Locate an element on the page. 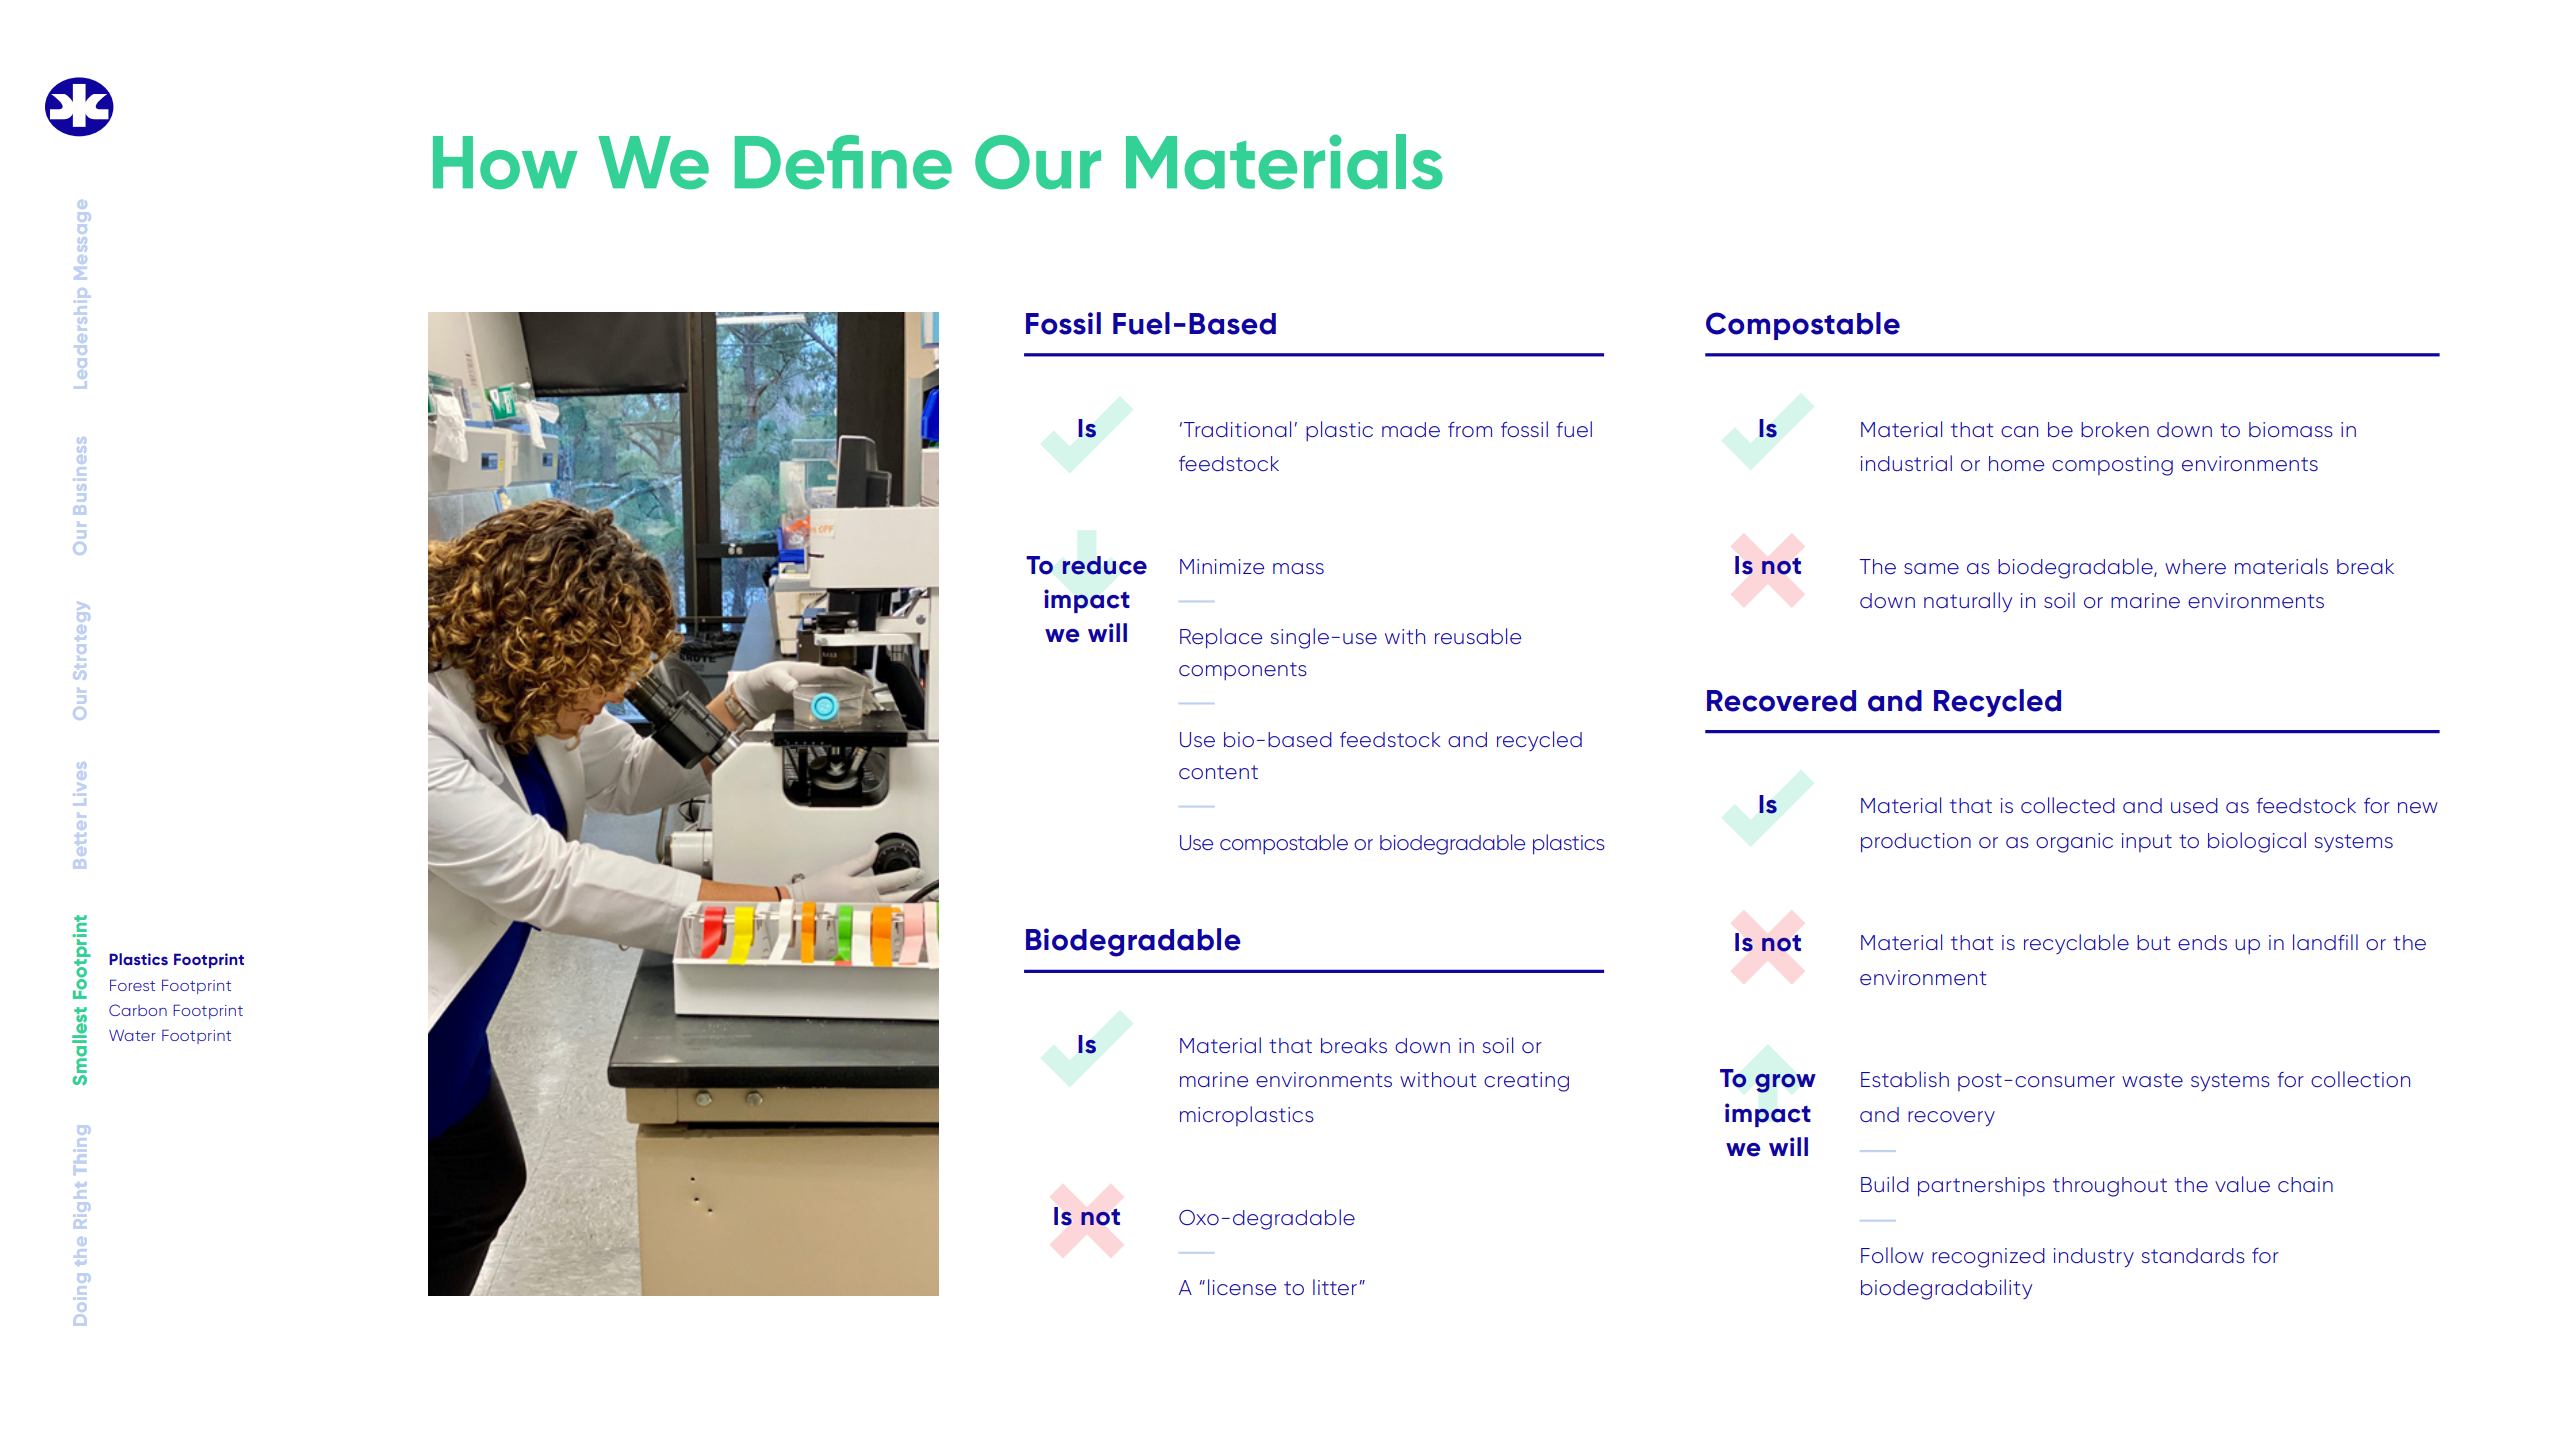 The width and height of the image is (2568, 1445). Define is located at coordinates (843, 162).
